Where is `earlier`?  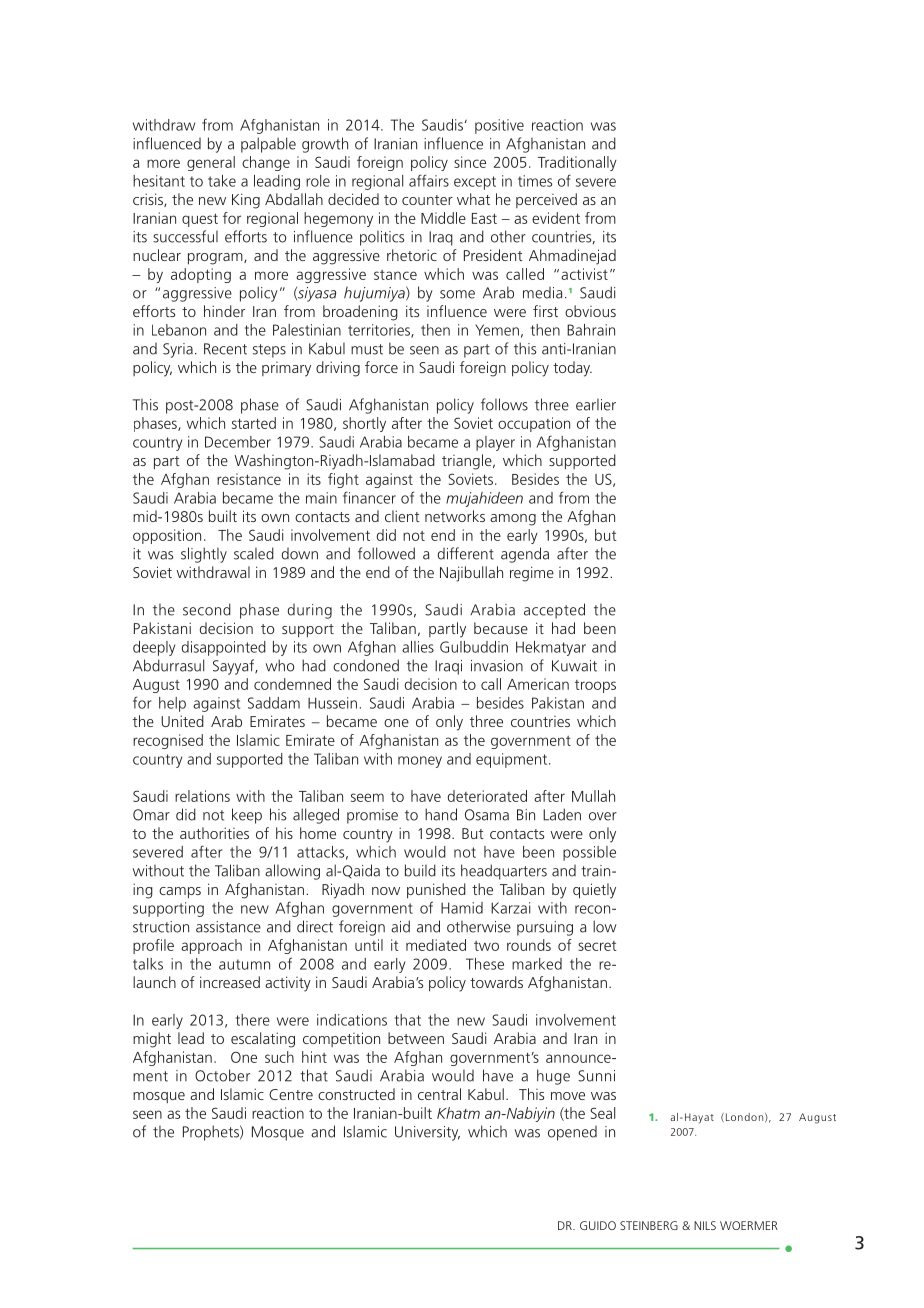
earlier is located at coordinates (596, 405).
